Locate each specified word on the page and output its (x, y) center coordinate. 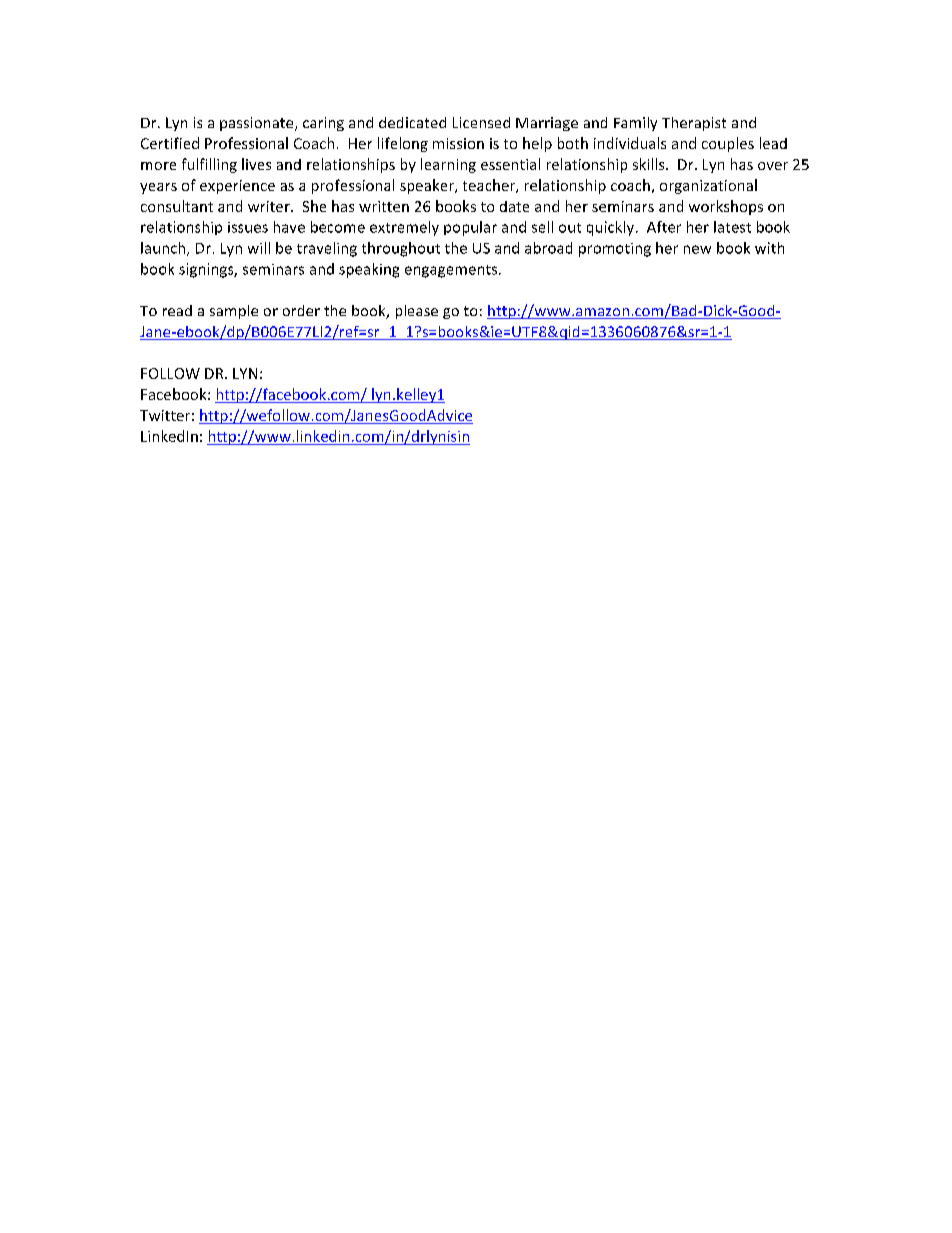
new (697, 249)
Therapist (694, 124)
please (417, 312)
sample (234, 312)
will (259, 248)
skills (650, 164)
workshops (726, 207)
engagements (452, 271)
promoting (615, 250)
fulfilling (209, 165)
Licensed (481, 122)
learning (448, 165)
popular (470, 228)
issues (248, 227)
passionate (258, 124)
